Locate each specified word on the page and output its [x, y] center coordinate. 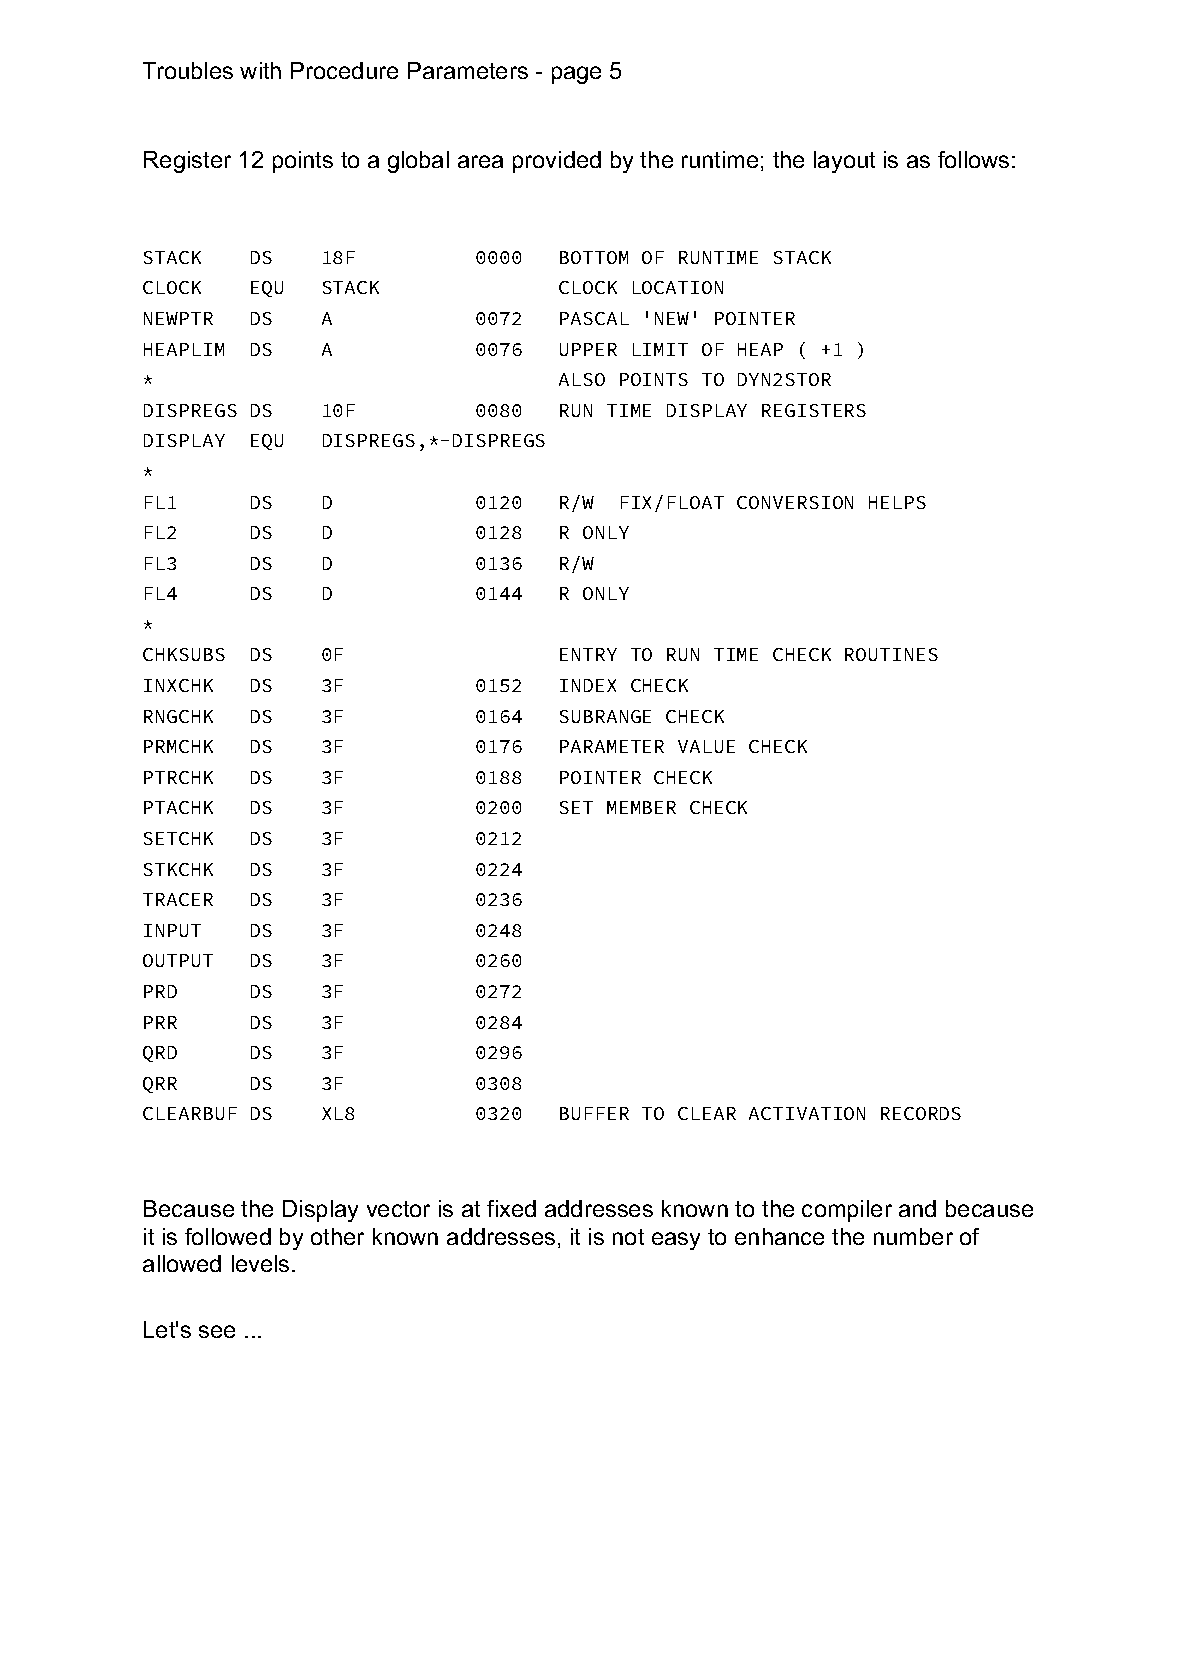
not [628, 1237]
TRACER [178, 899]
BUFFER [594, 1113]
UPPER [588, 349]
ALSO [582, 379]
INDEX [588, 685]
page [576, 75]
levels [260, 1263]
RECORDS [921, 1113]
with [260, 70]
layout [844, 162]
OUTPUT [178, 960]
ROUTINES [891, 654]
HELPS [897, 502]
